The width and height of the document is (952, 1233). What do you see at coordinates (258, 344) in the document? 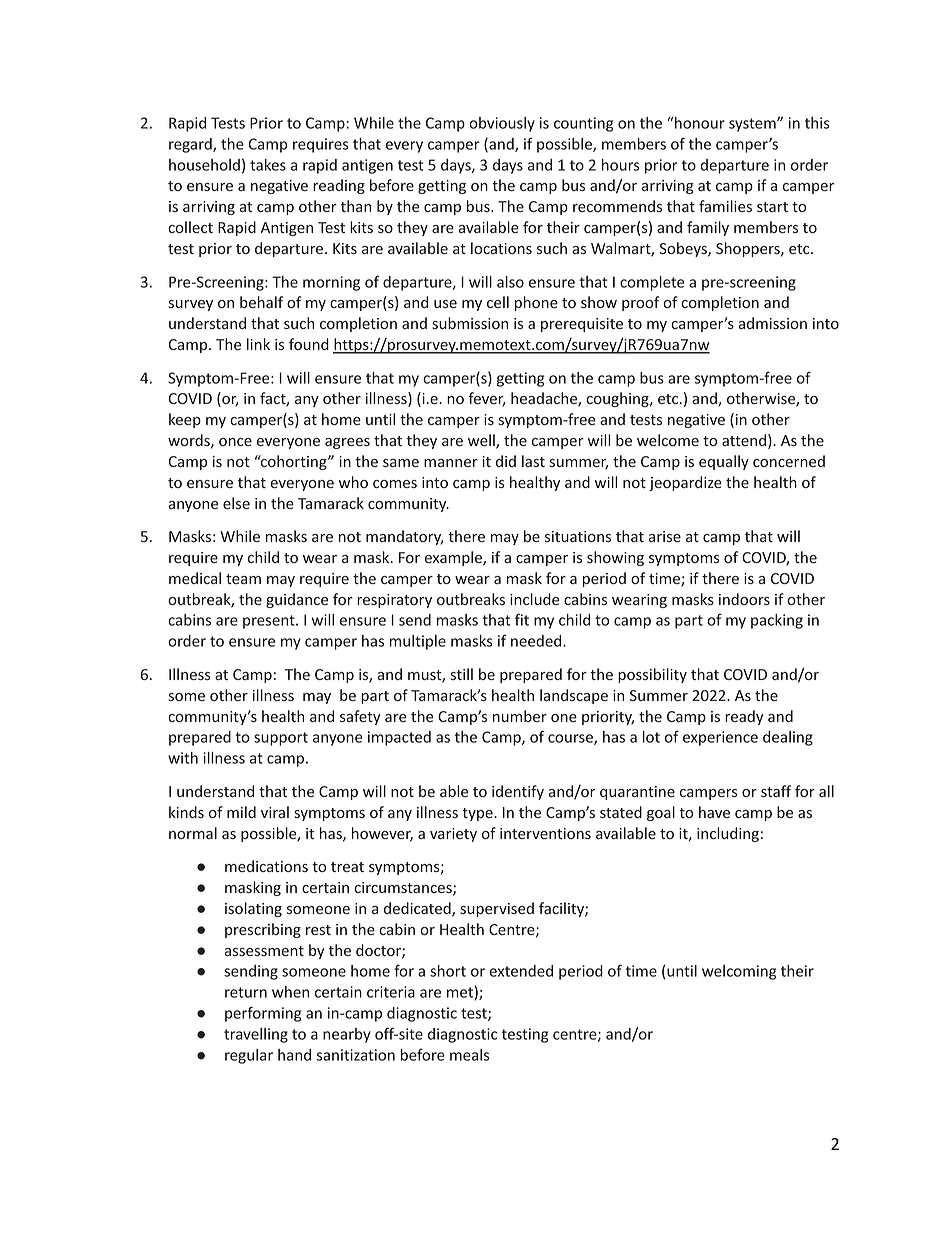
I see `link` at bounding box center [258, 344].
